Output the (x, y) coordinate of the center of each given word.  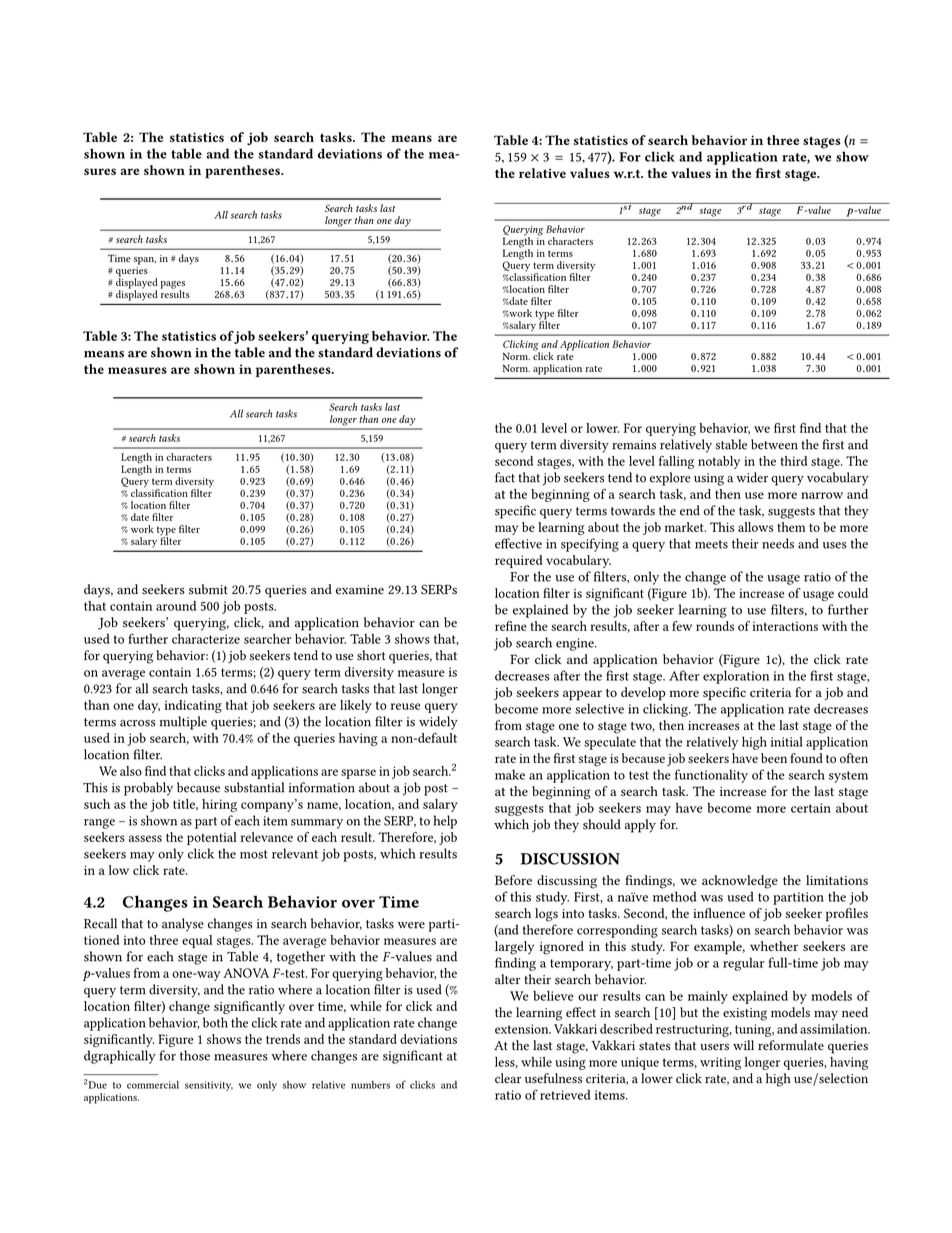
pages (173, 286)
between (774, 444)
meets (711, 544)
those (195, 1055)
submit (208, 589)
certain (811, 808)
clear (508, 1078)
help (445, 822)
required (519, 561)
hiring (219, 805)
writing (720, 1063)
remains (634, 445)
